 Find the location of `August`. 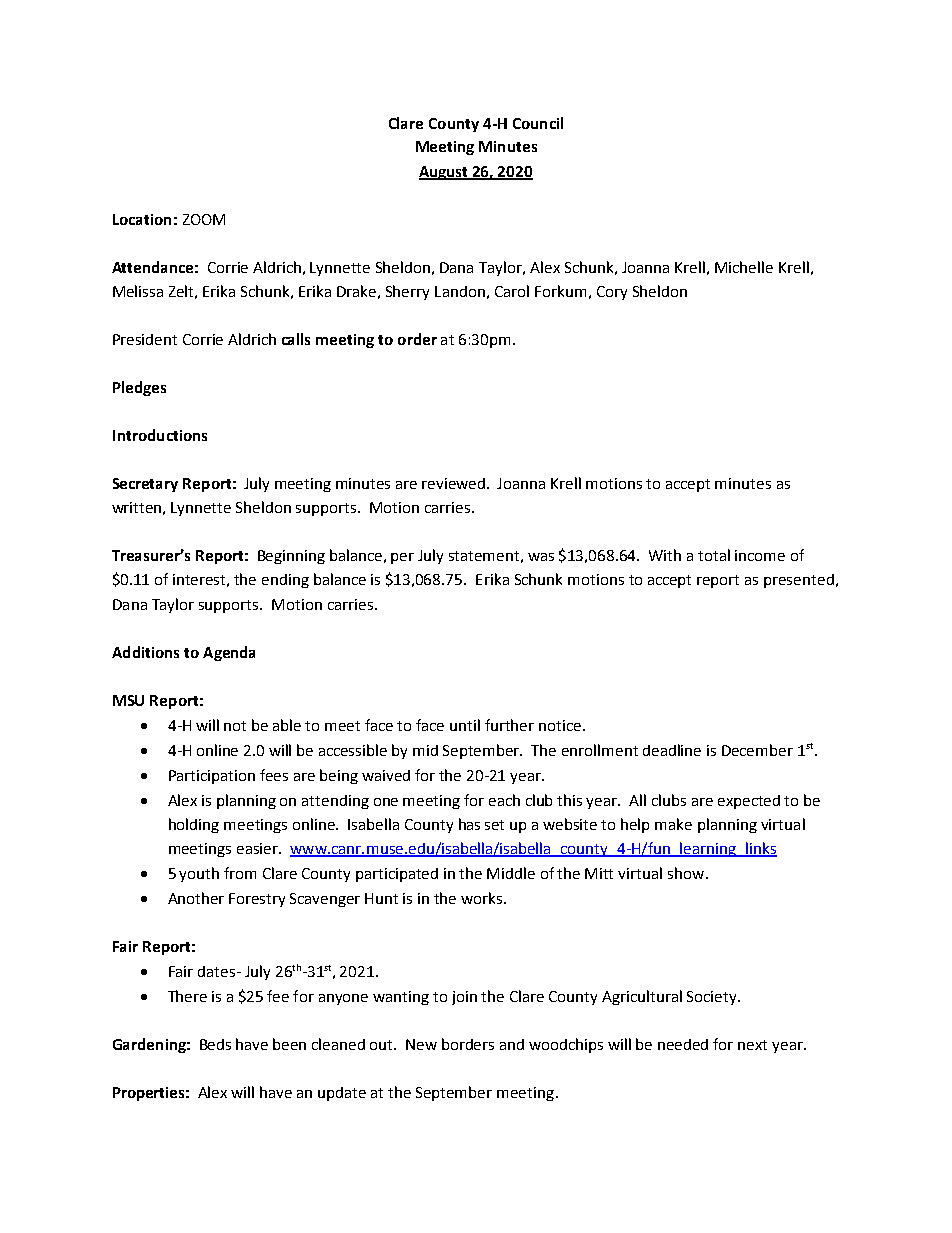

August is located at coordinates (445, 173).
